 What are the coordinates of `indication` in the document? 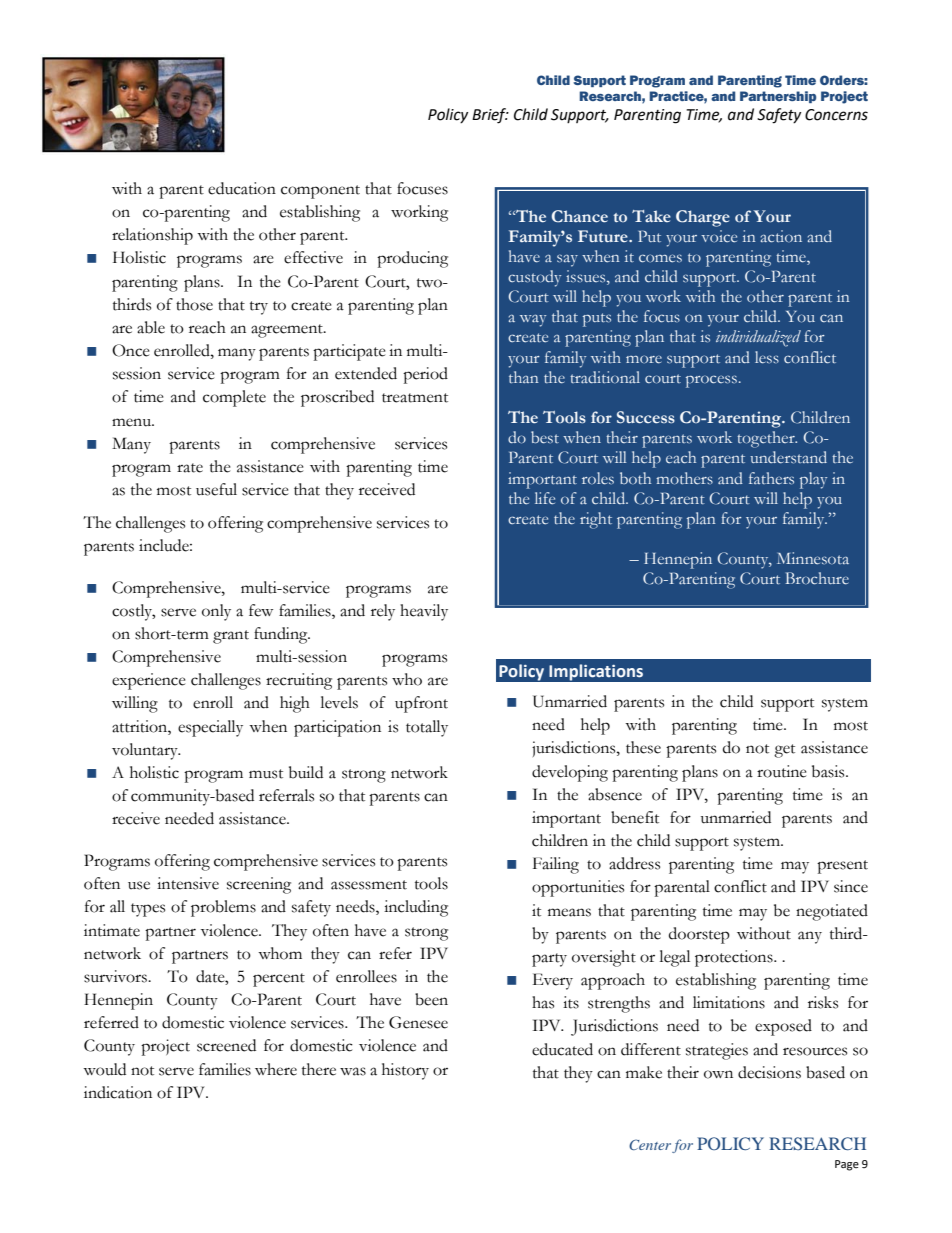 It's located at (118, 1092).
